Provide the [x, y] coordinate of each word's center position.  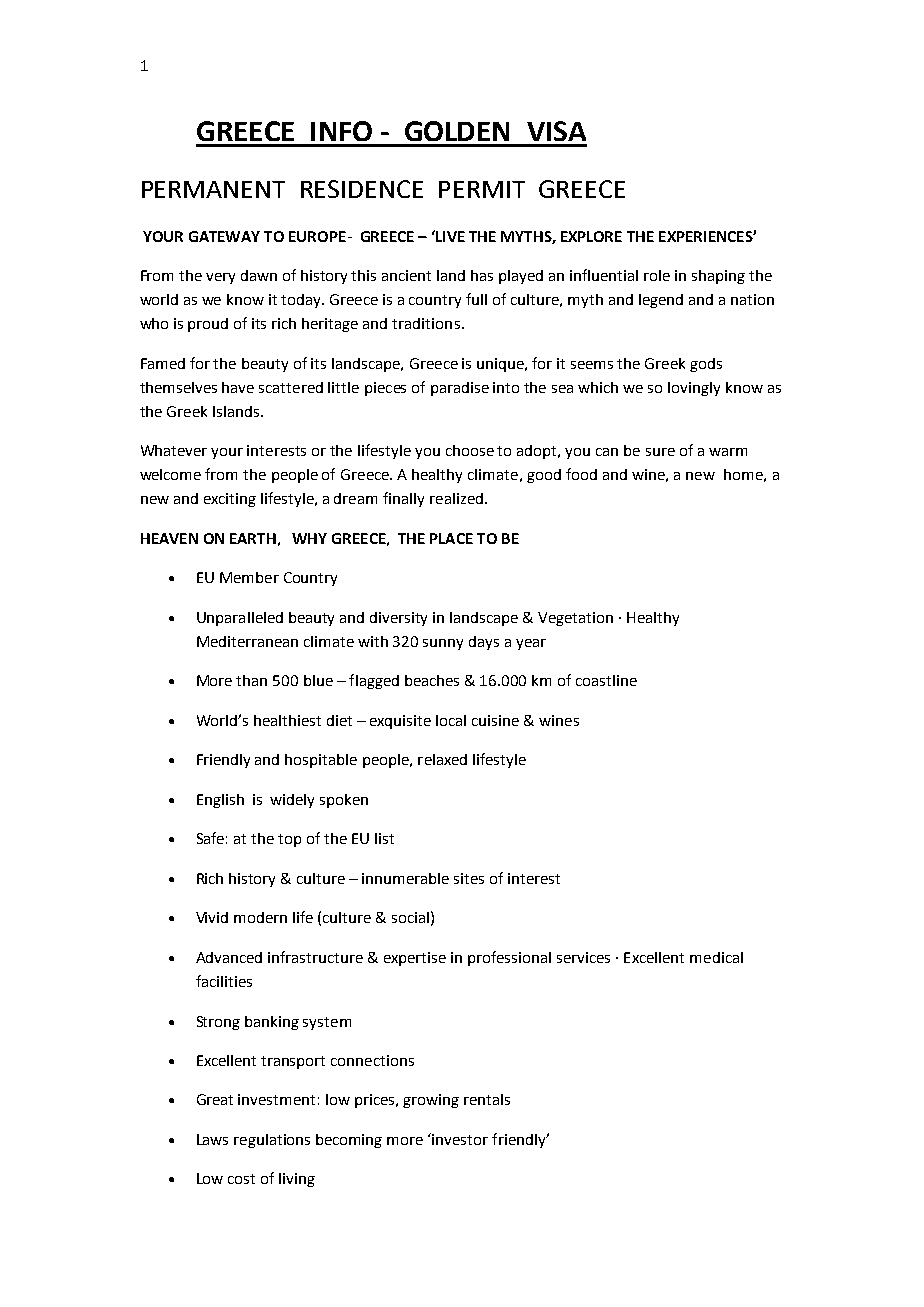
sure [660, 452]
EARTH [253, 538]
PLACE [451, 538]
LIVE [449, 236]
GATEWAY [224, 236]
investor [460, 1139]
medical [716, 957]
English [220, 801]
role [657, 275]
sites [469, 878]
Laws [212, 1139]
